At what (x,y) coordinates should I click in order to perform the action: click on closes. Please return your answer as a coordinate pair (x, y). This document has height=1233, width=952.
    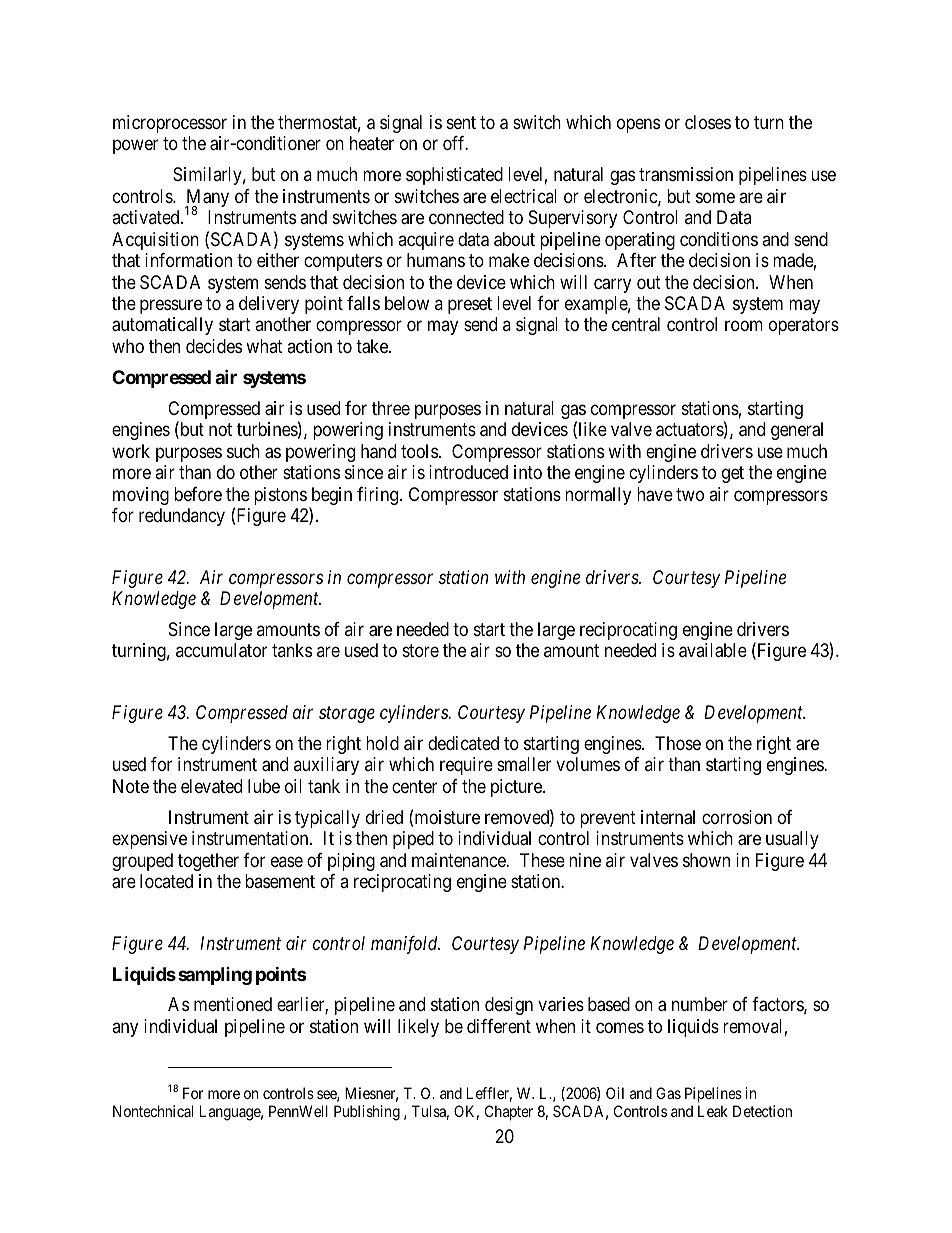
    Looking at the image, I should click on (708, 122).
